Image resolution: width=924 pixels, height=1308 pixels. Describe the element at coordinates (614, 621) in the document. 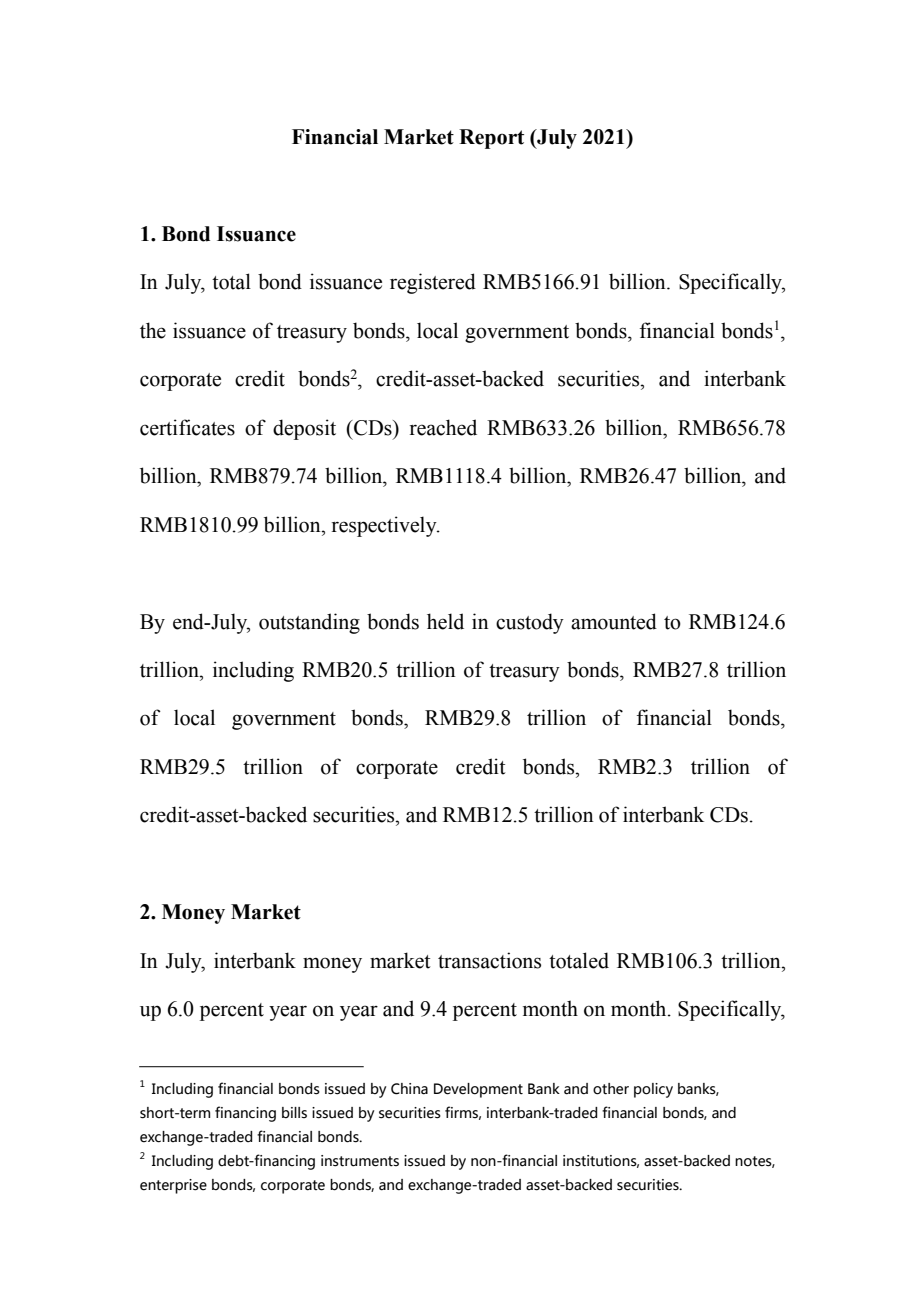

I see `amounted` at that location.
